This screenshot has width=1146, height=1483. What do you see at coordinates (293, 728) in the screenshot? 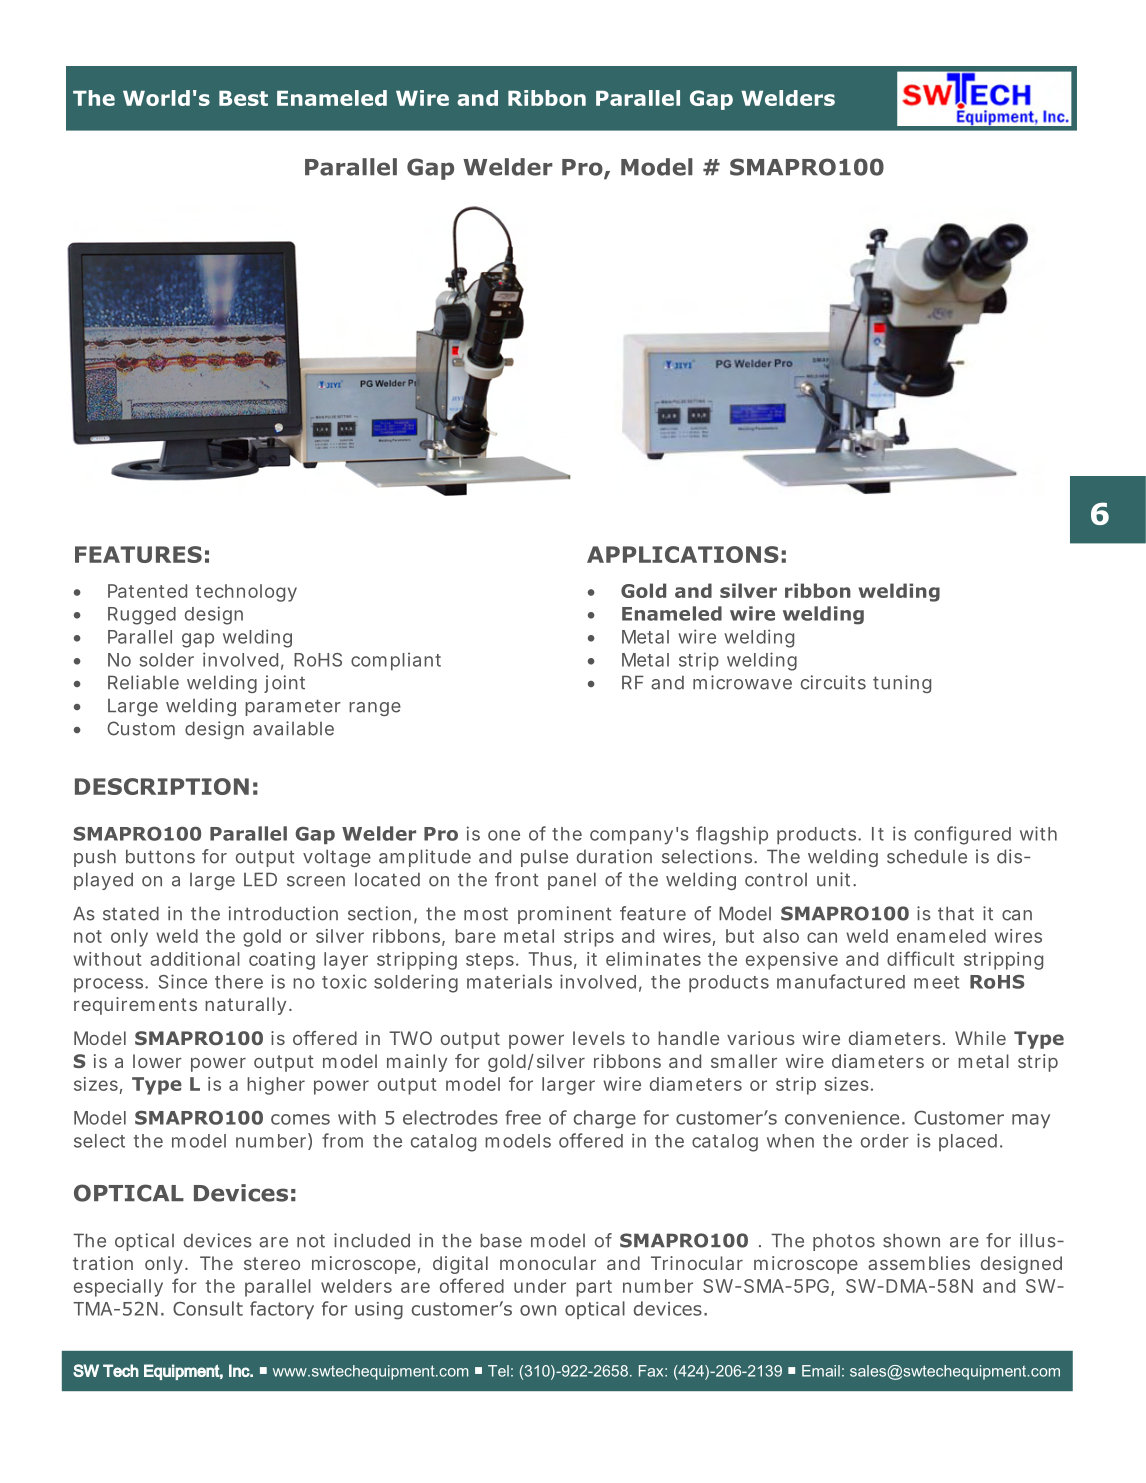
I see `available` at bounding box center [293, 728].
